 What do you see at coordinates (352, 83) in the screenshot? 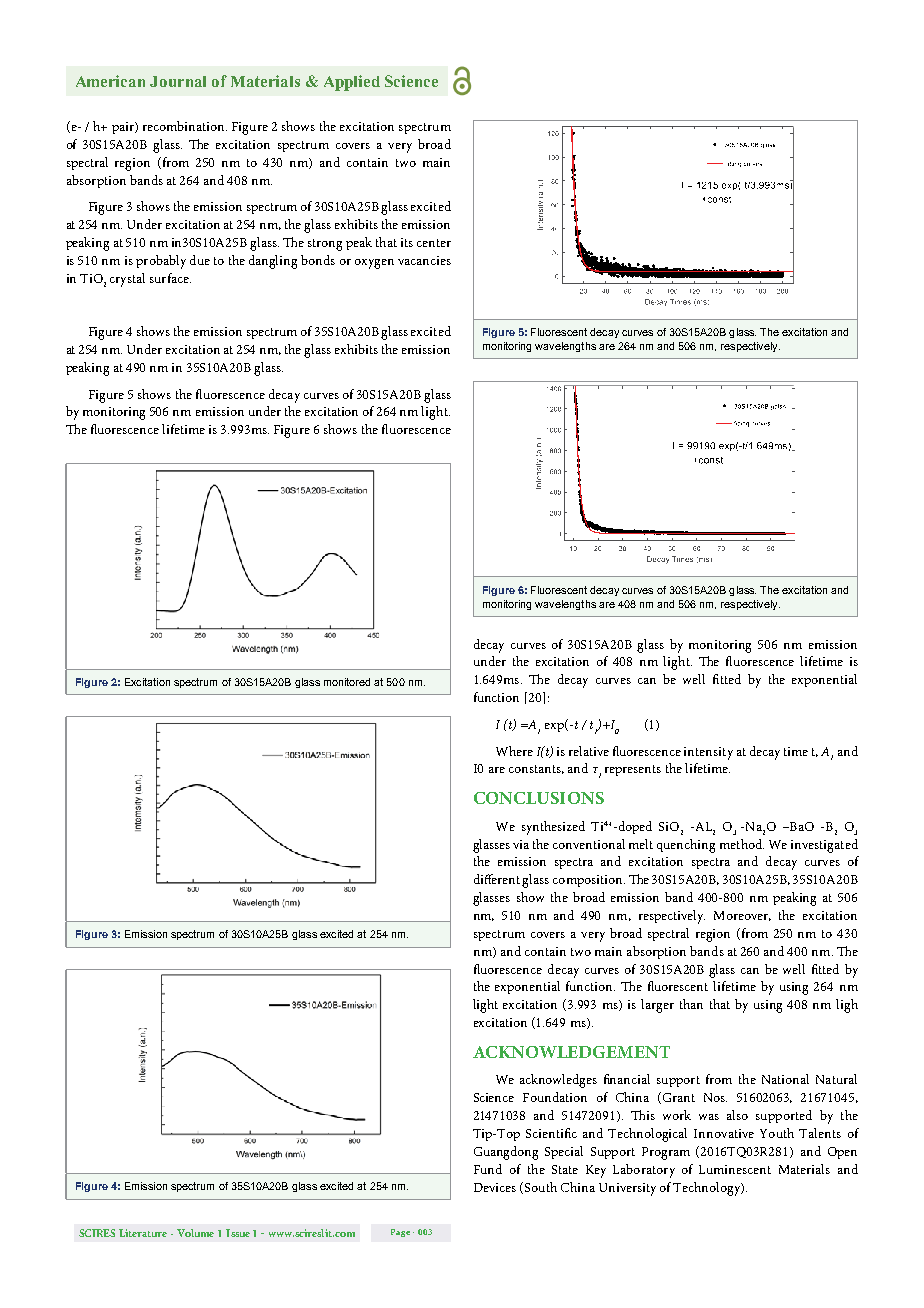
I see `Applied` at bounding box center [352, 83].
